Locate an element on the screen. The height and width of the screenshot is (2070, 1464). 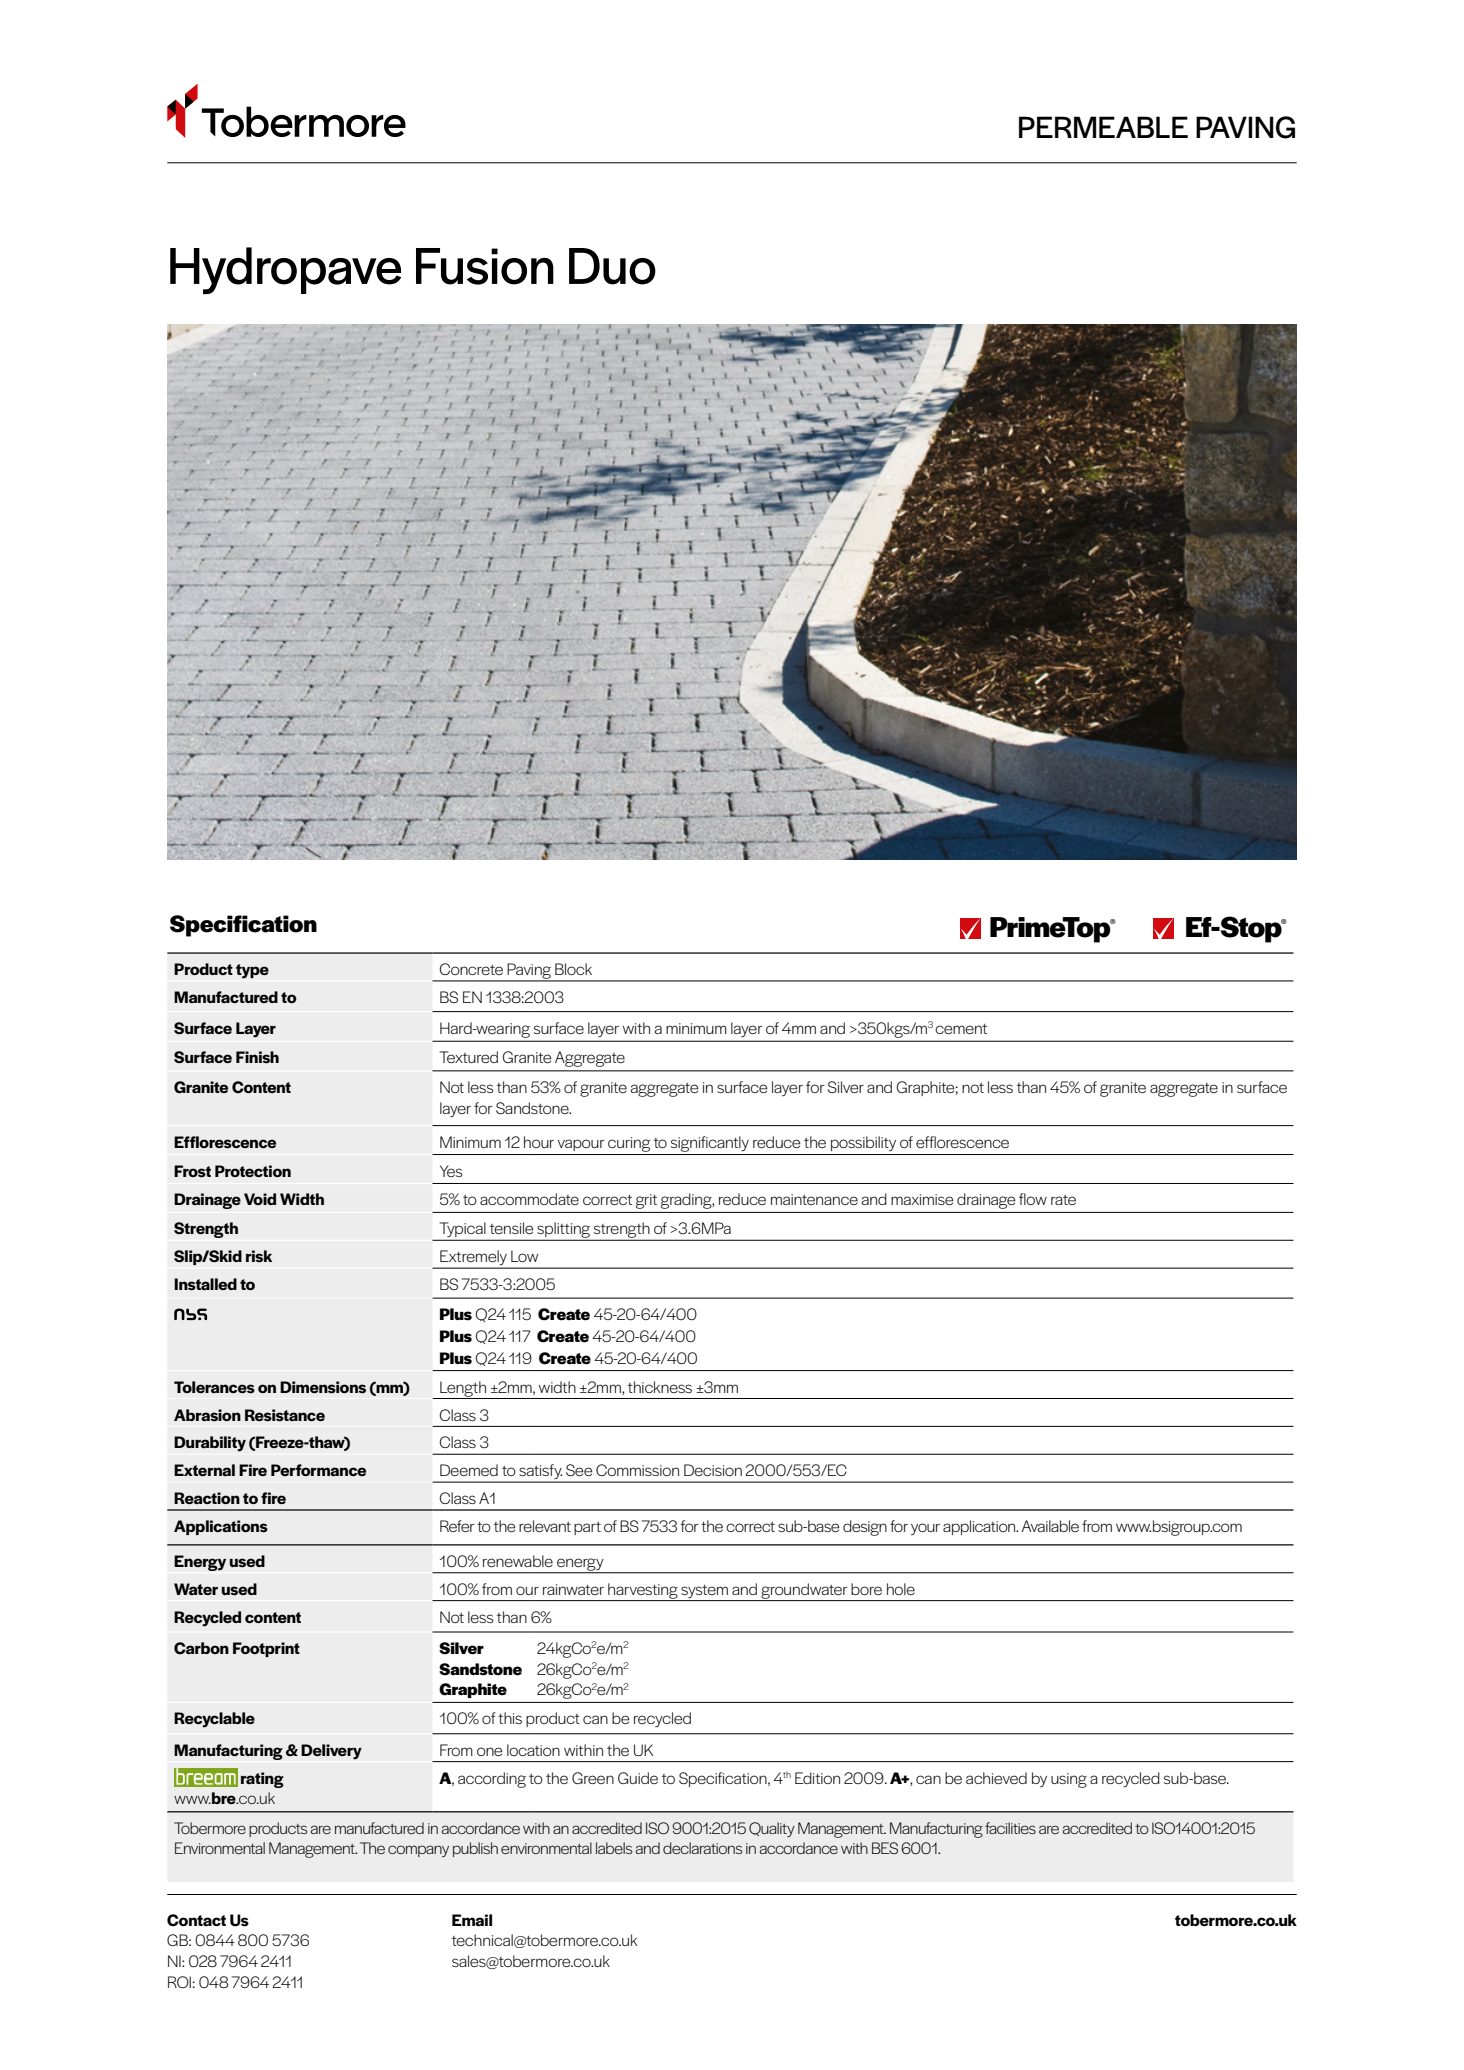
PERMEABLE is located at coordinates (1103, 127).
